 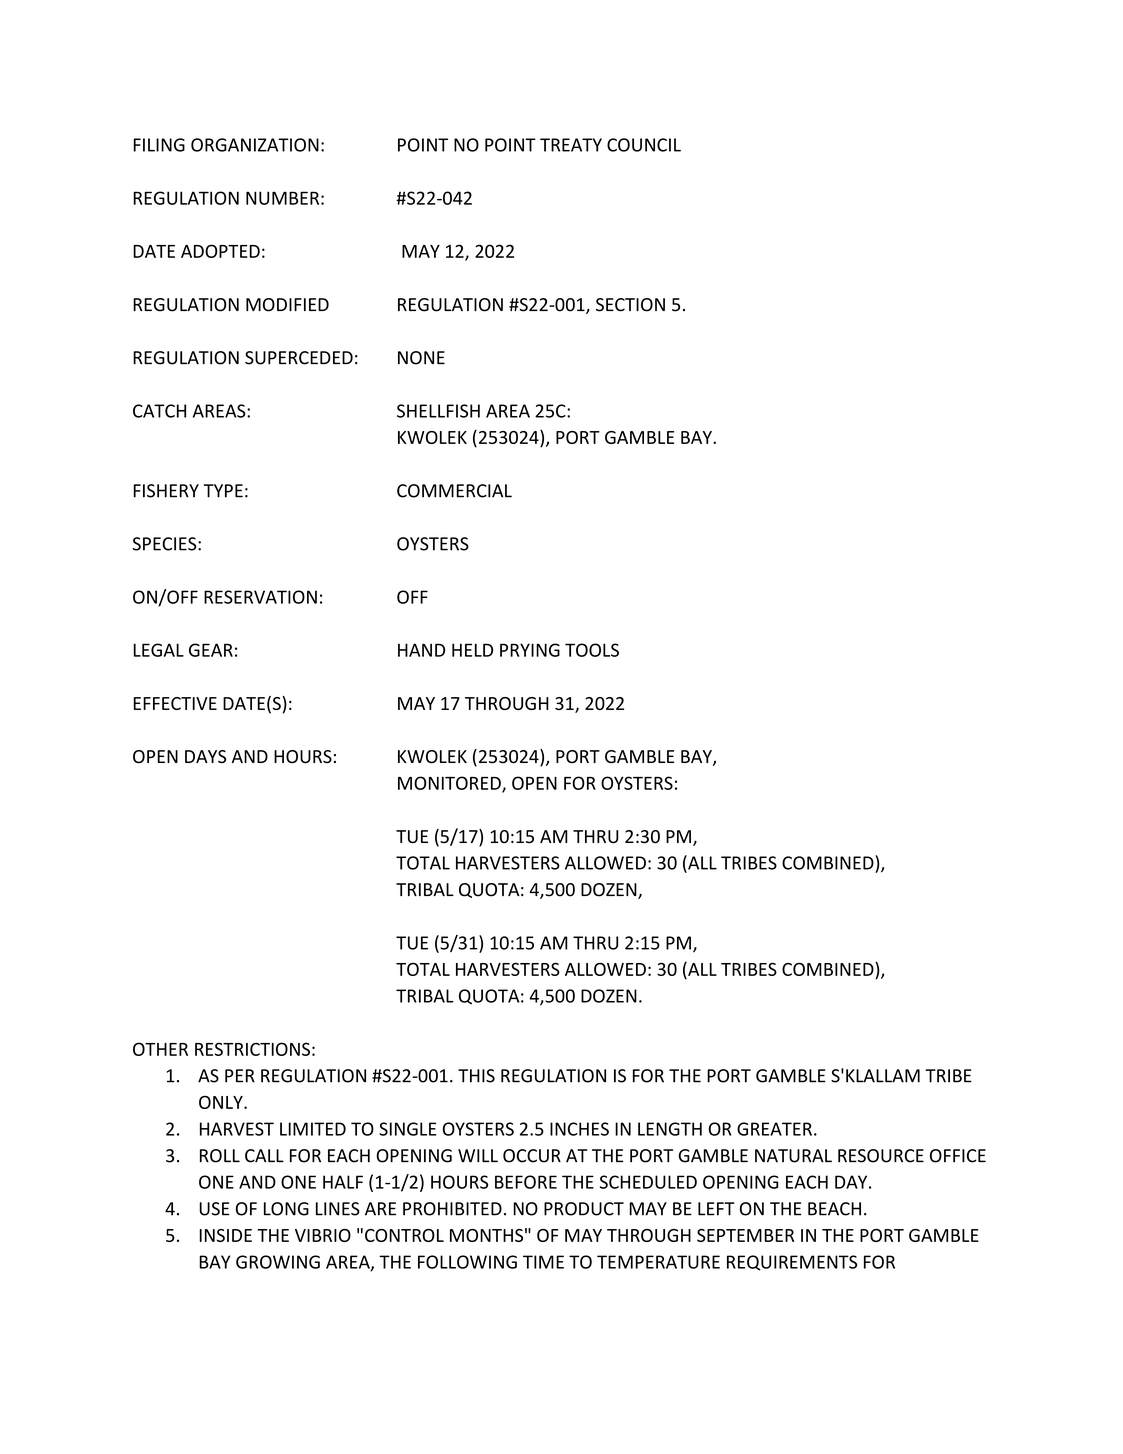 I want to click on MONITORED, so click(x=450, y=784).
